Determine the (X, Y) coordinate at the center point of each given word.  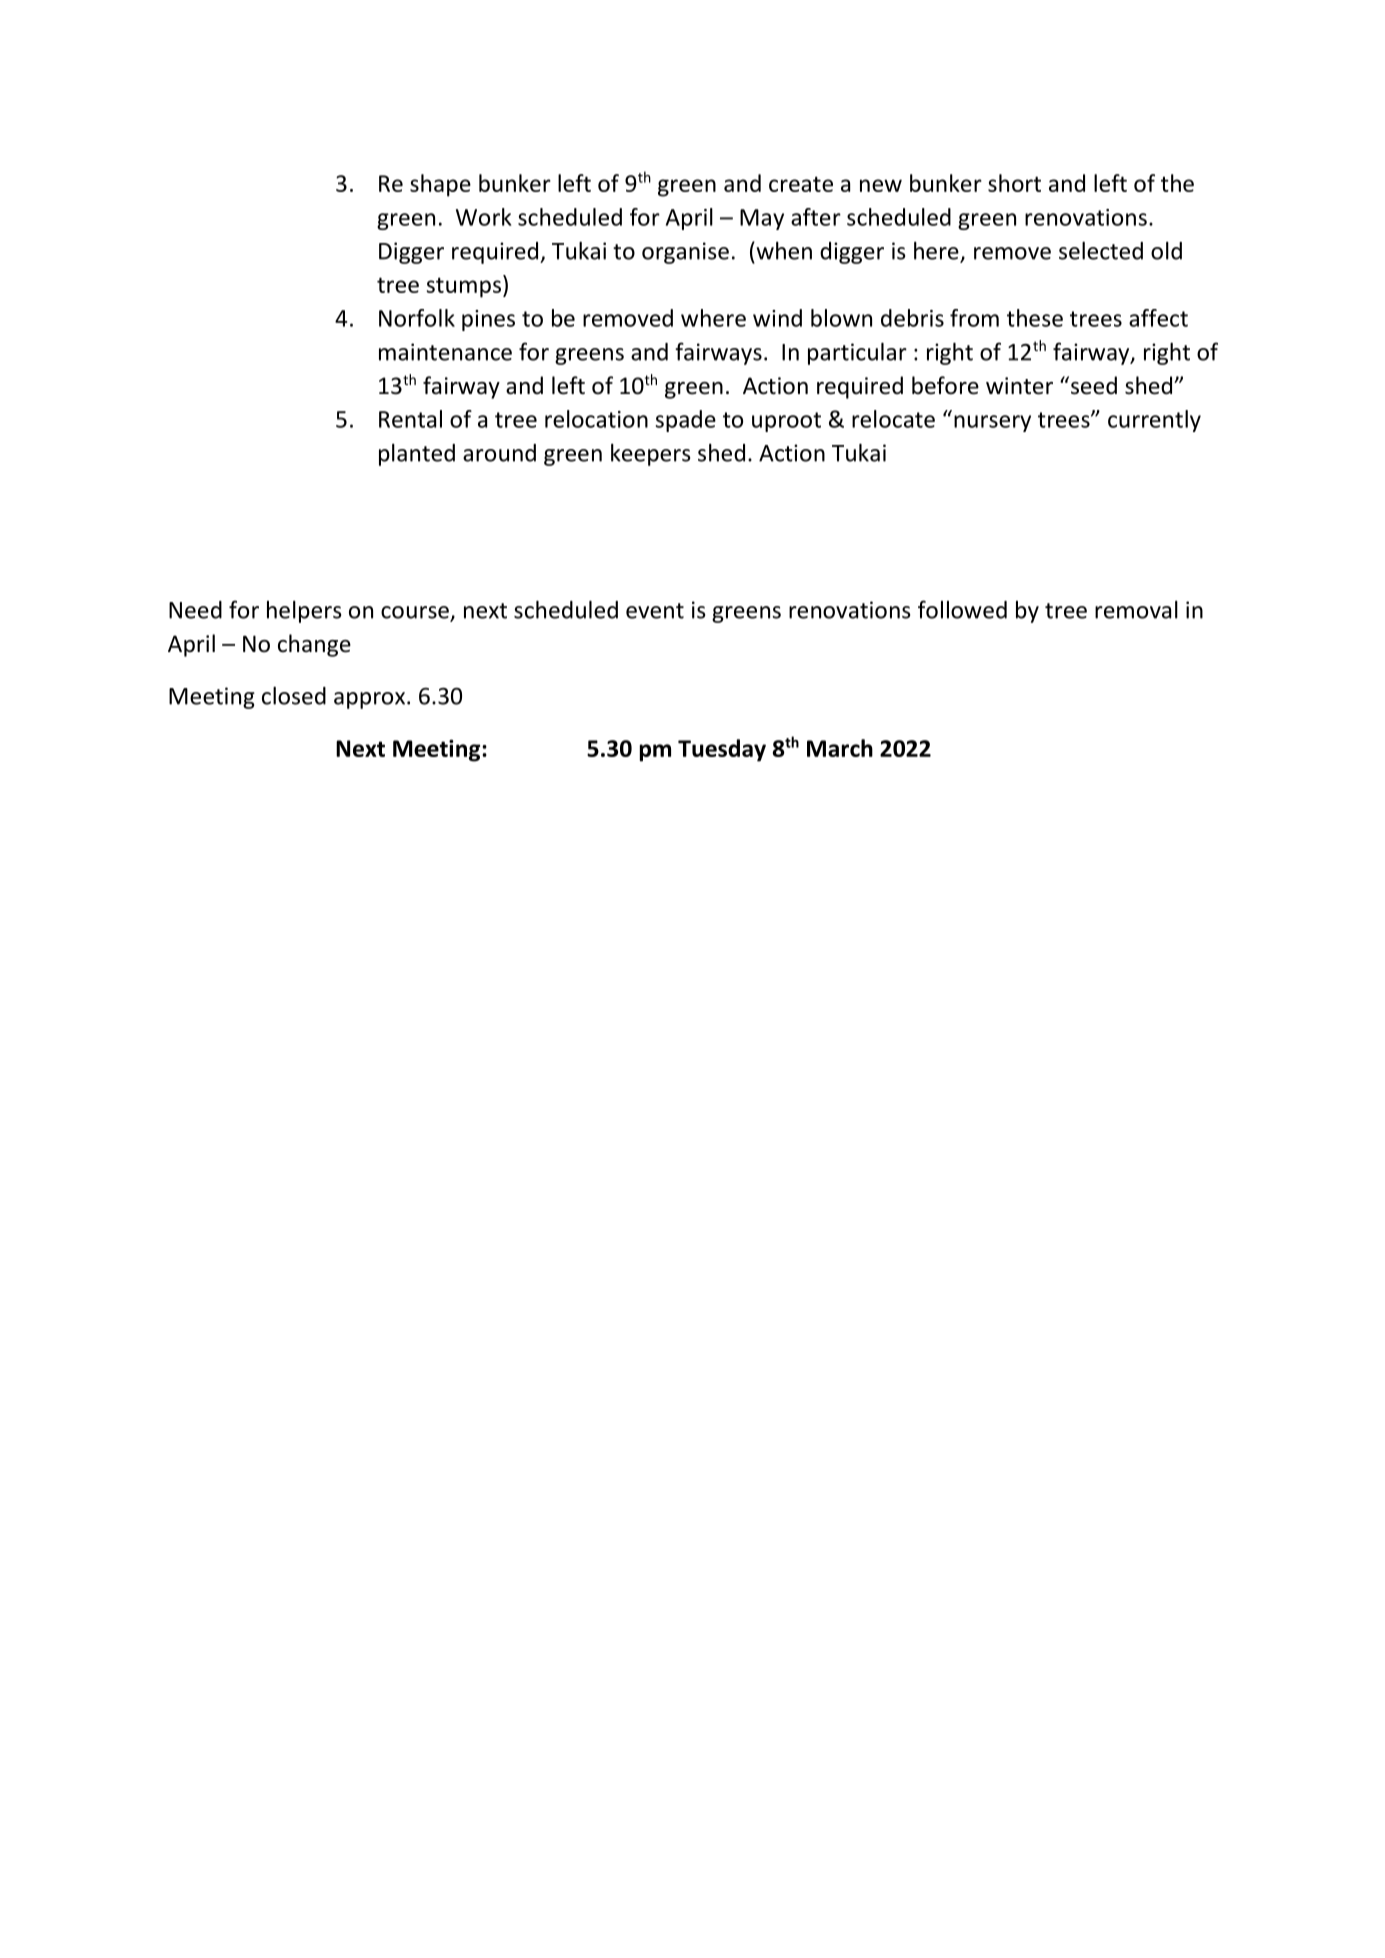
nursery (992, 423)
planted (417, 455)
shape (440, 185)
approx (371, 700)
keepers (650, 455)
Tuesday (722, 750)
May (762, 219)
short (1014, 183)
